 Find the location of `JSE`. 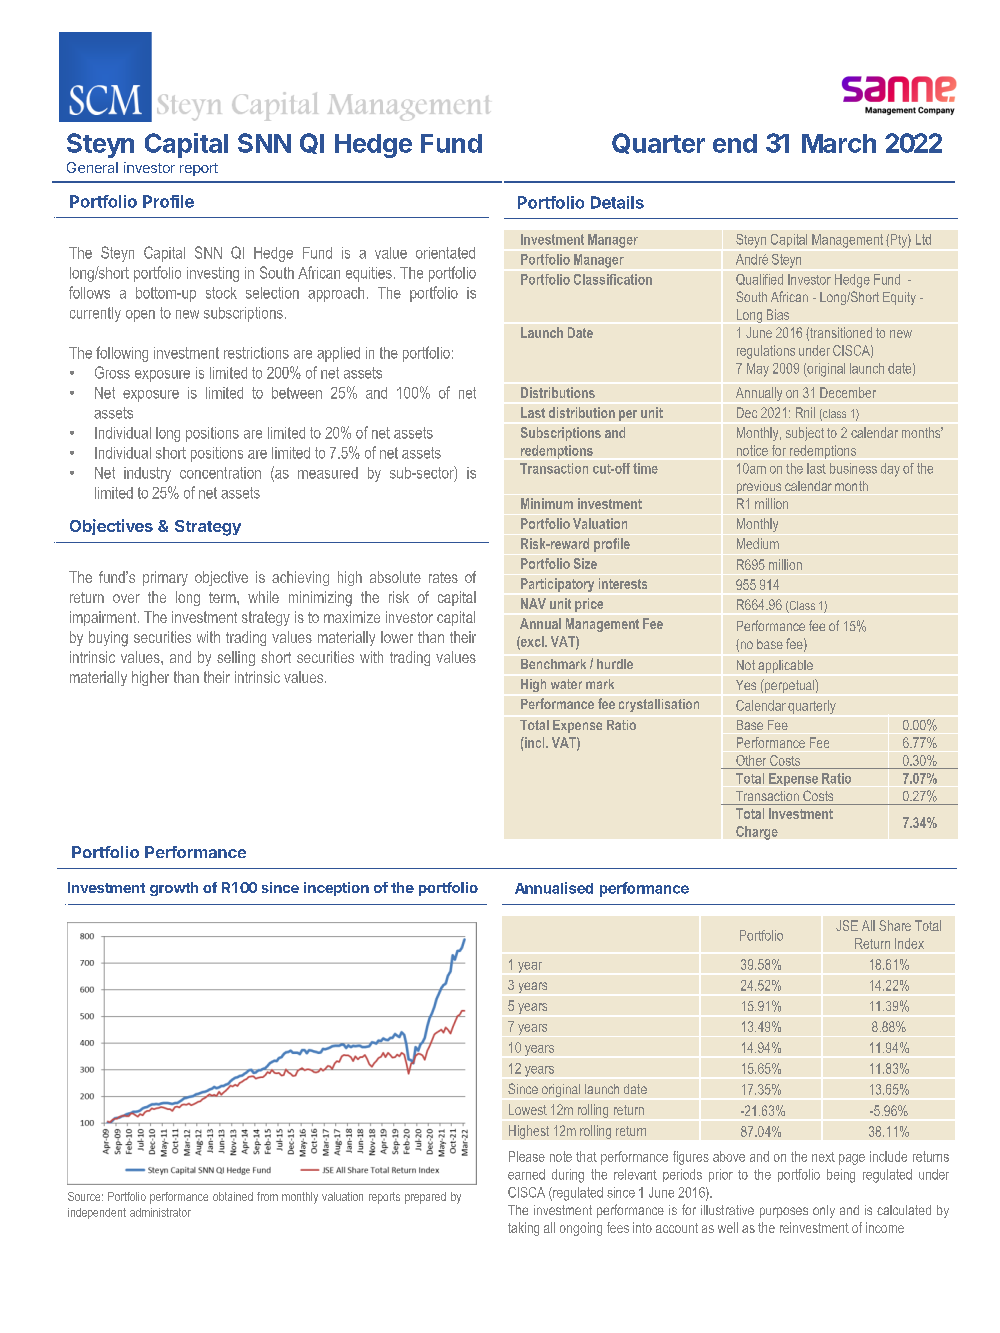

JSE is located at coordinates (847, 925).
